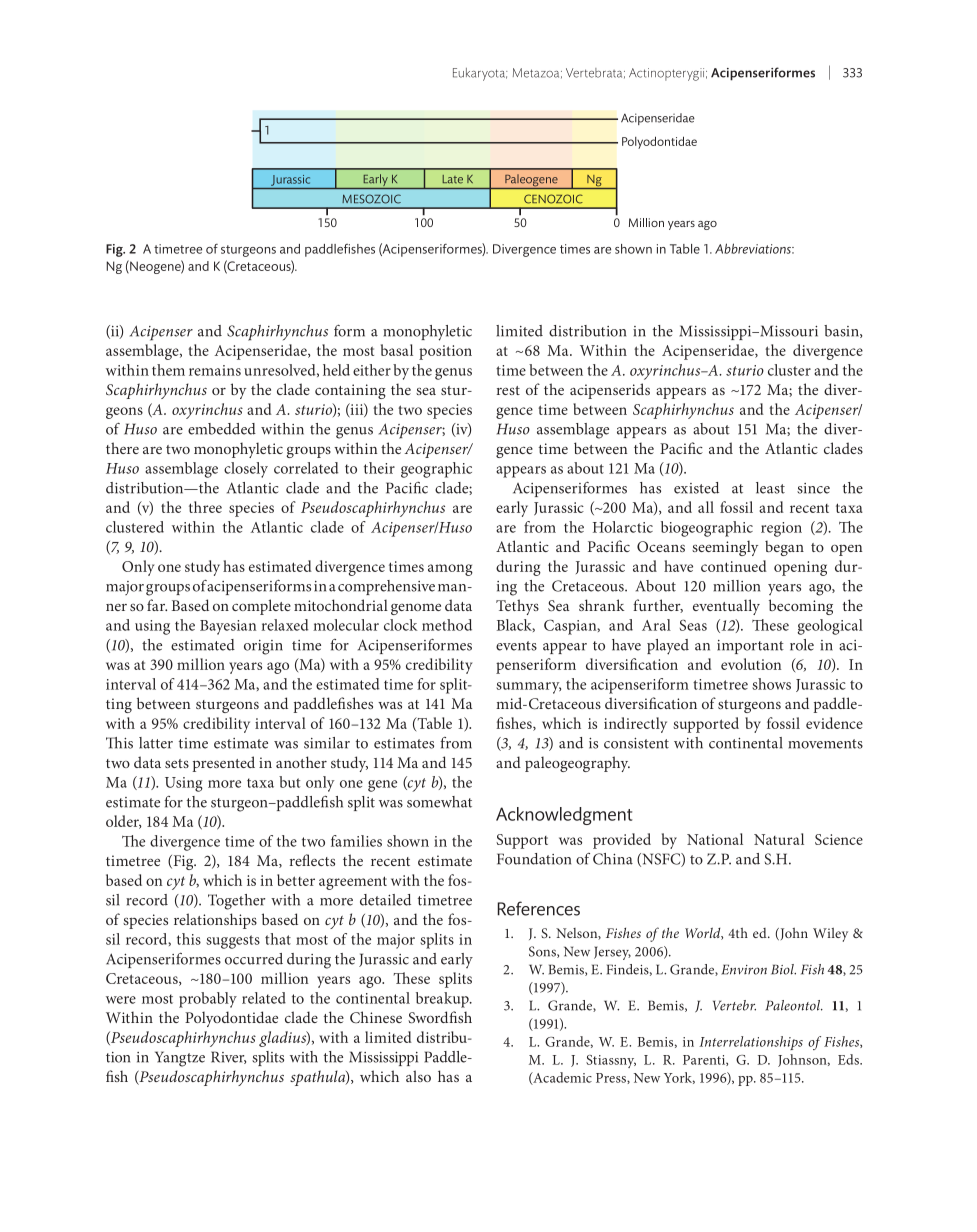 The height and width of the screenshot is (1232, 977). Describe the element at coordinates (157, 605) in the screenshot. I see `far` at that location.
